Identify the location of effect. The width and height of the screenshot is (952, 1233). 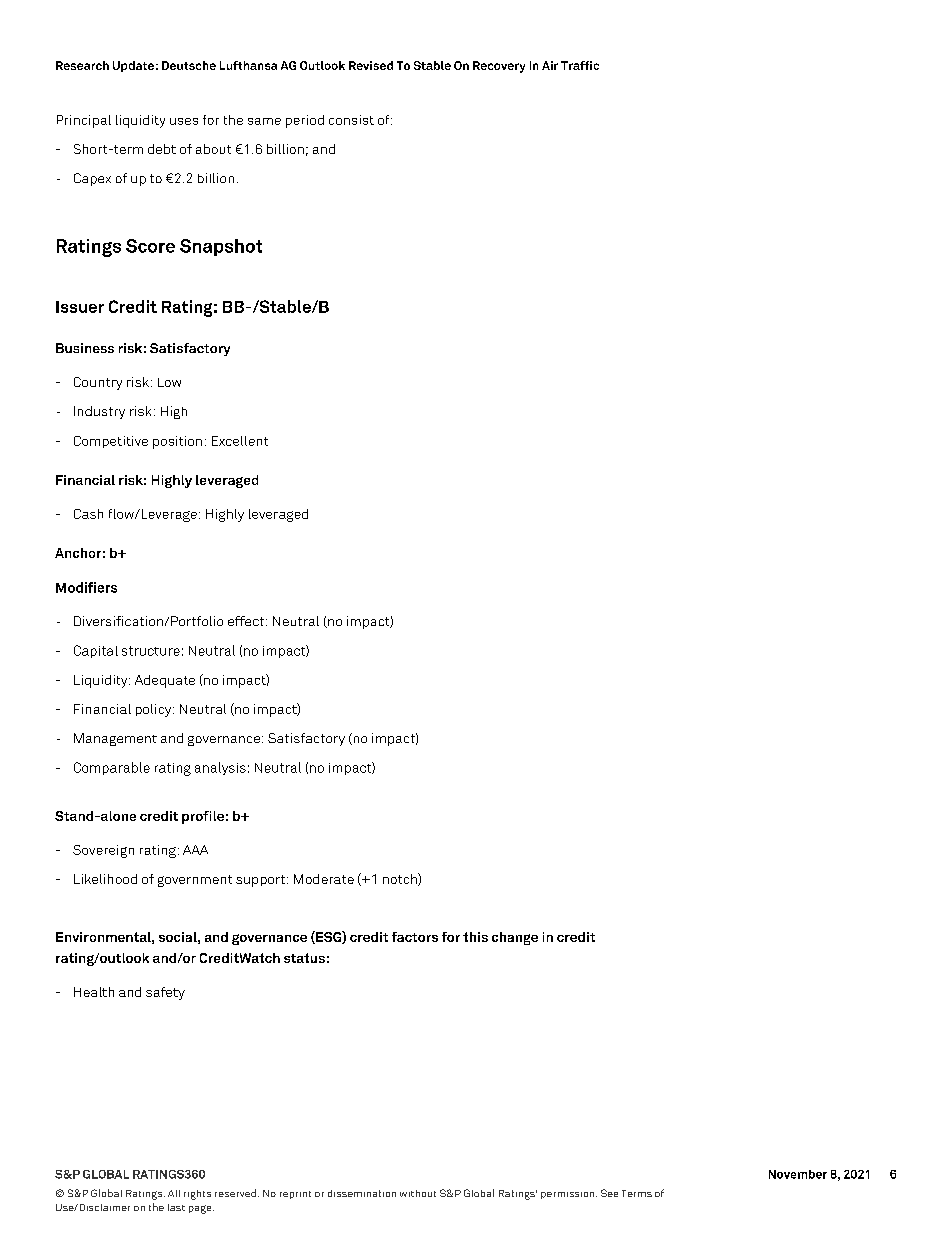
(247, 621).
